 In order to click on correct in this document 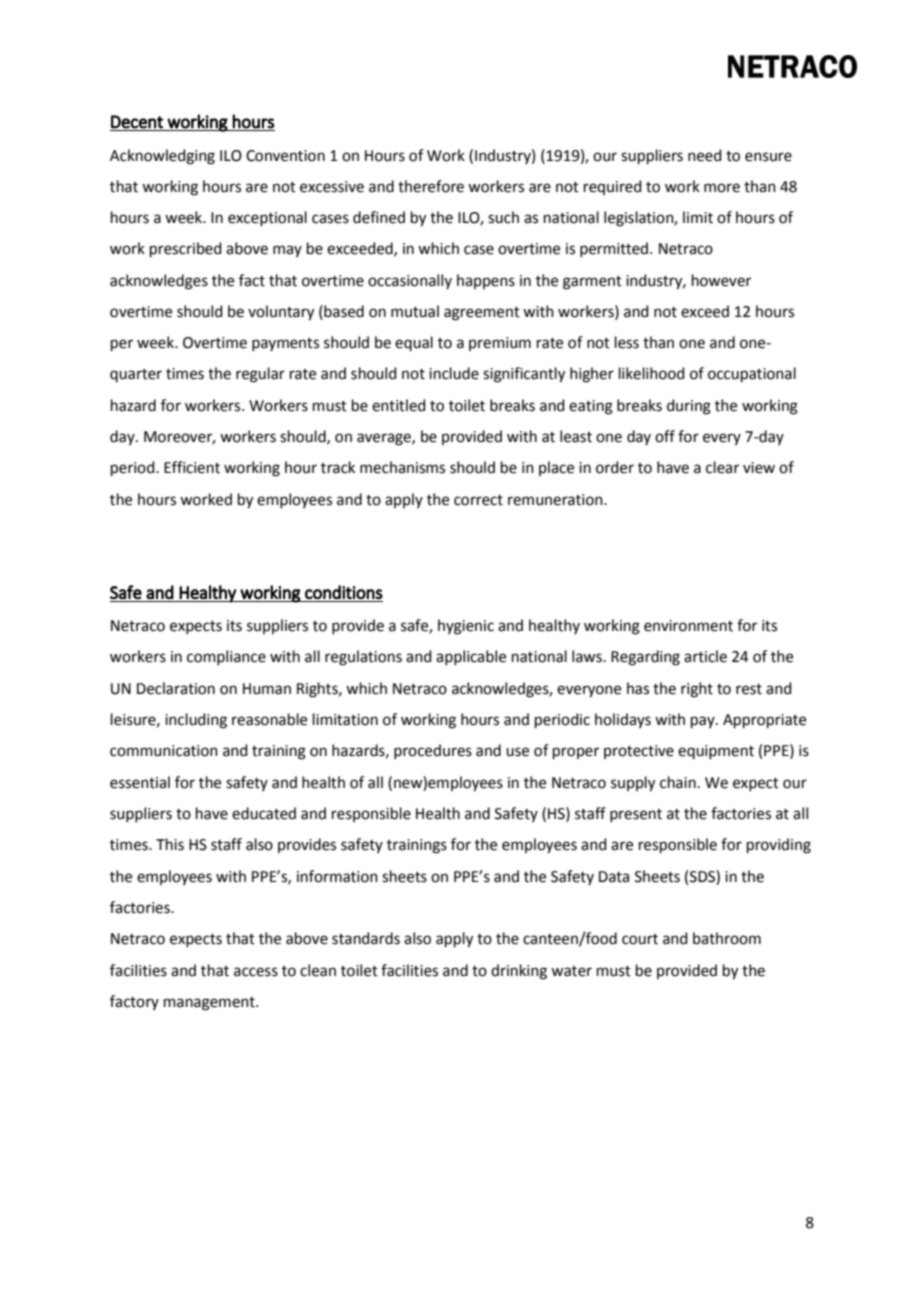, I will do `click(478, 500)`.
